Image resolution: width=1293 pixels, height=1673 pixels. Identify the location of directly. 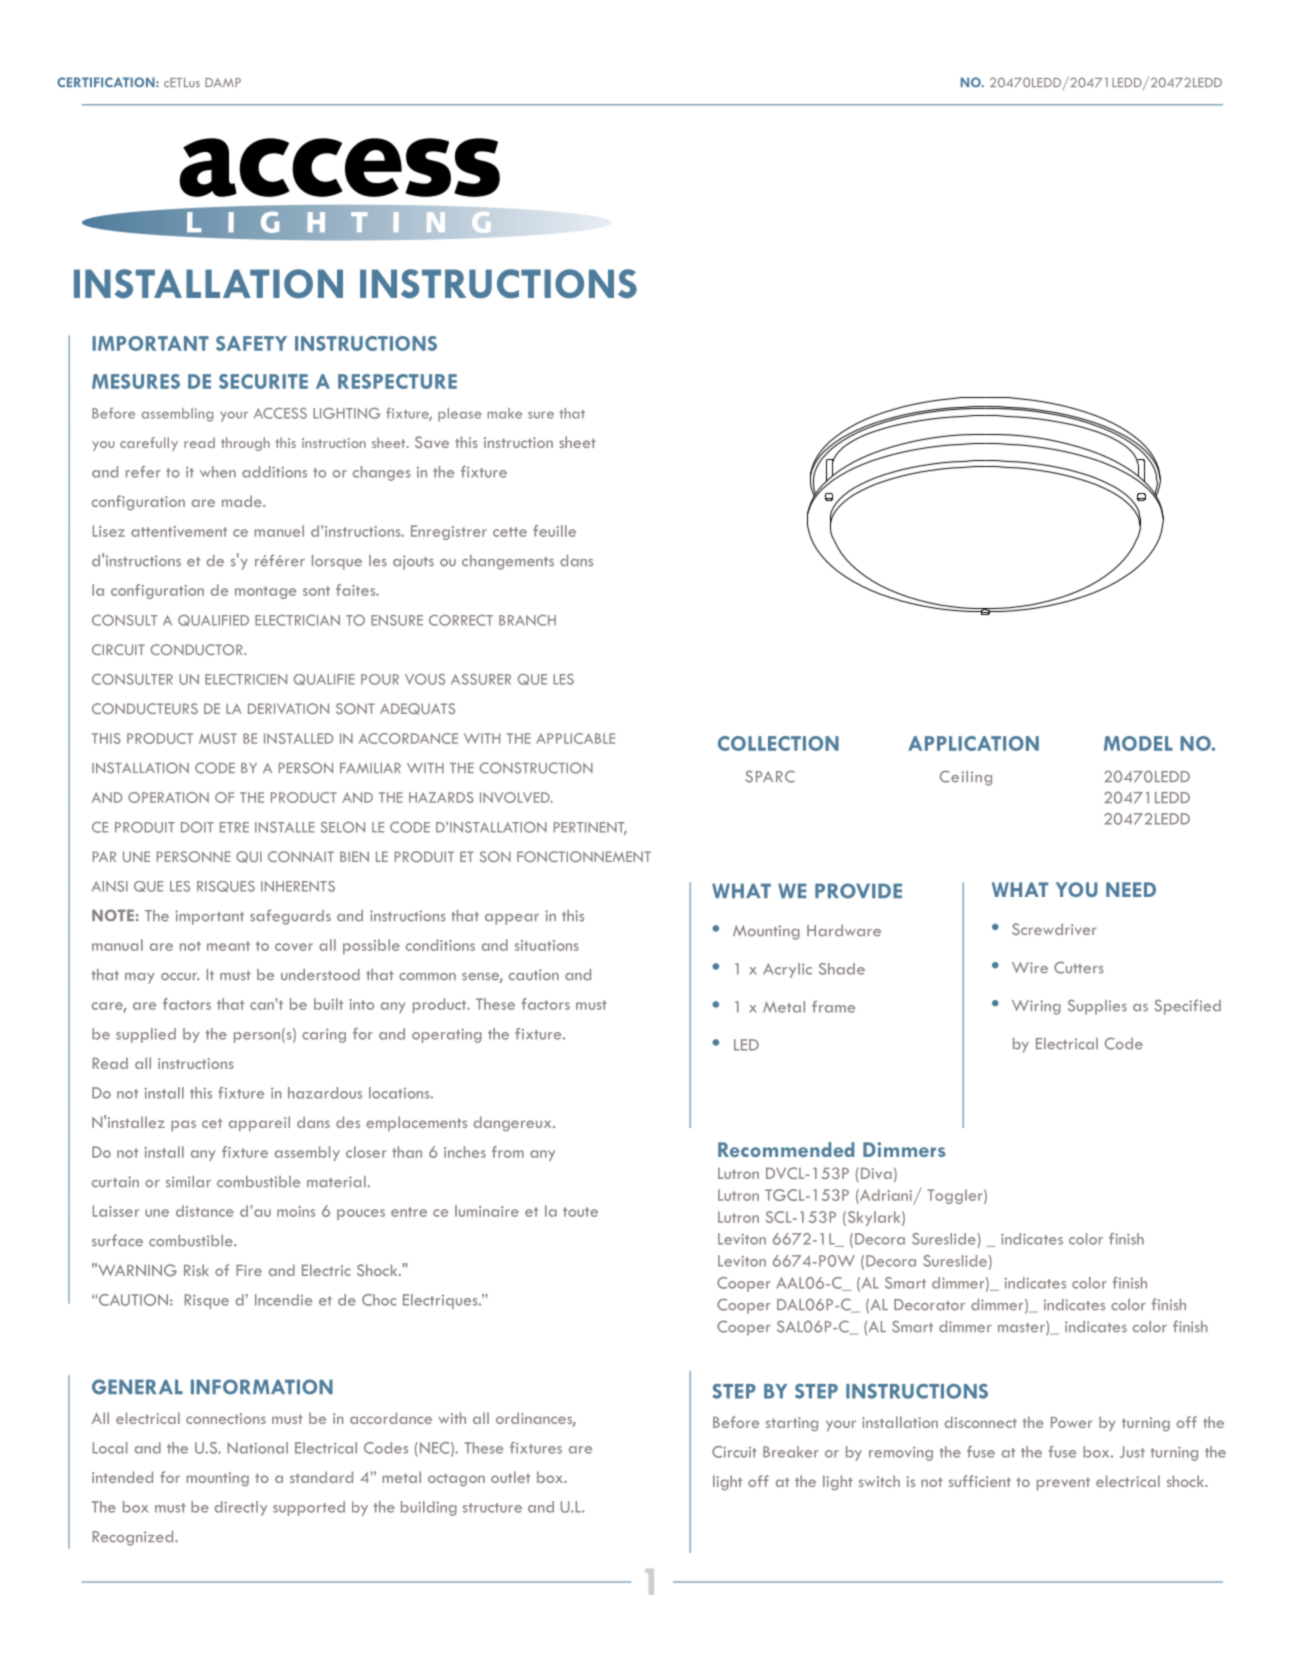
(241, 1508).
